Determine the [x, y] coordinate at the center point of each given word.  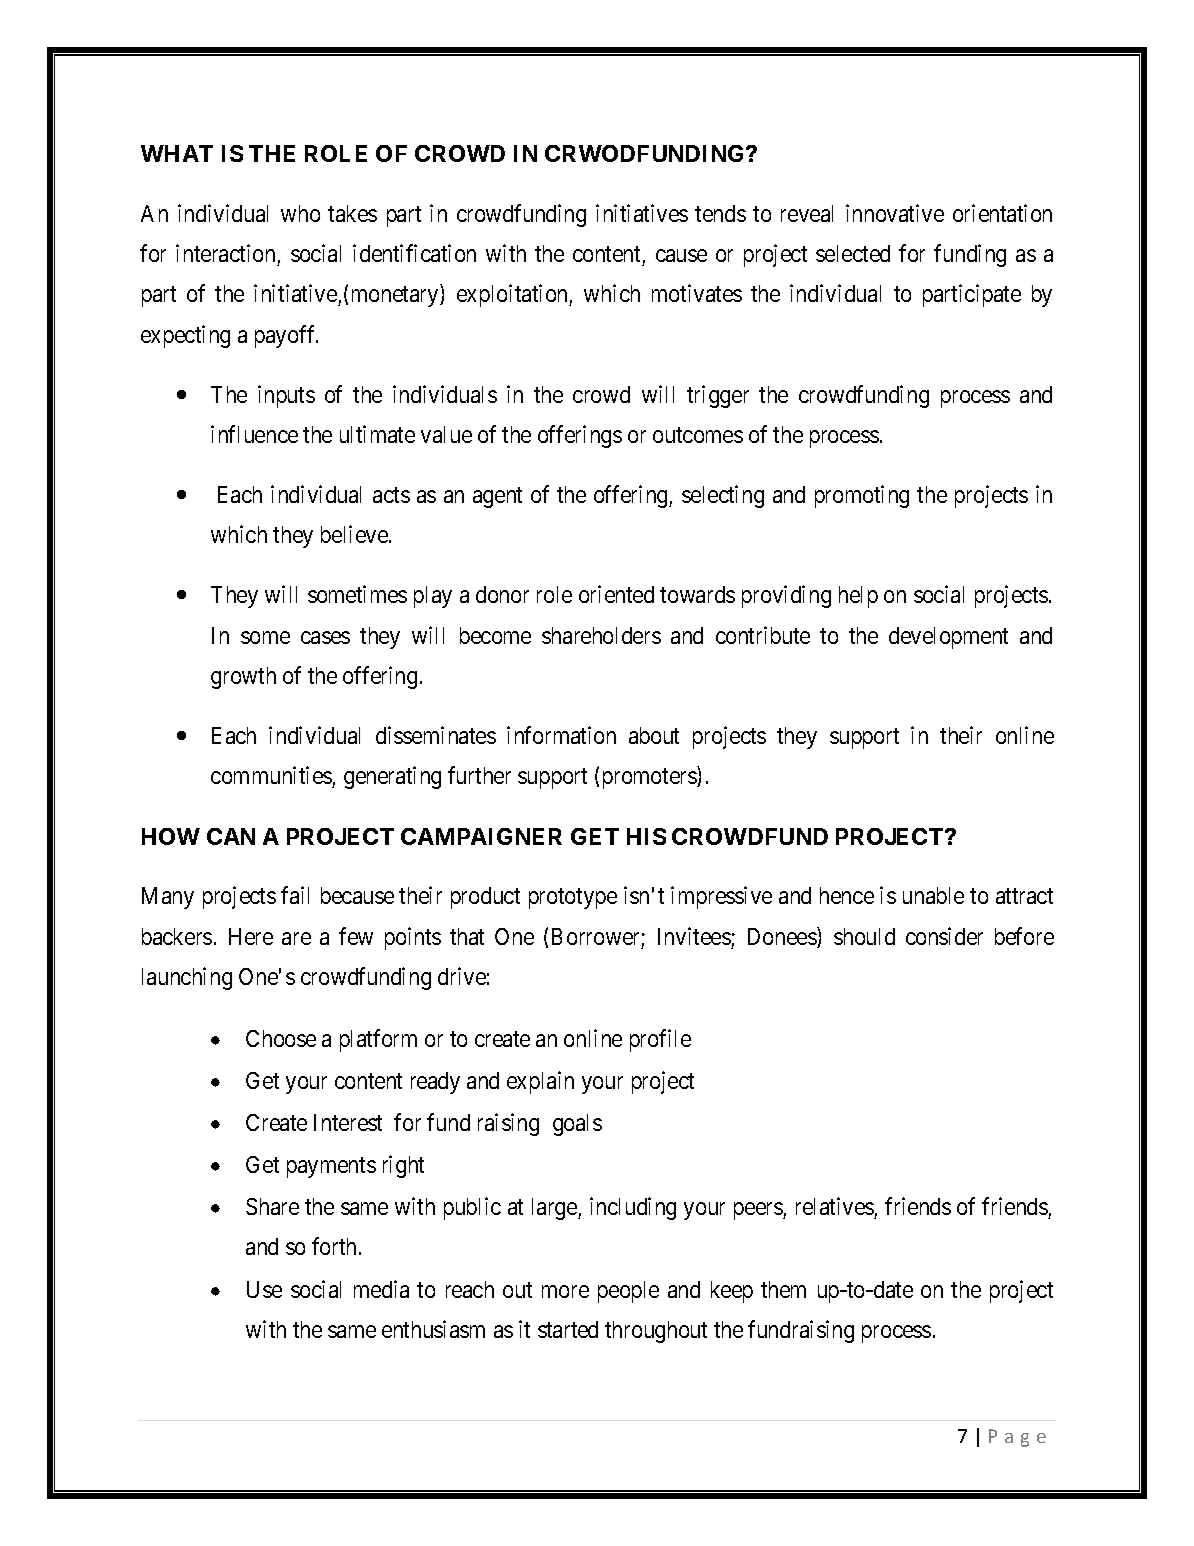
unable [933, 895]
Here [251, 936]
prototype [573, 899]
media [381, 1289]
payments [331, 1168]
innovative [895, 213]
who [300, 213]
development [948, 638]
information [561, 735]
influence [254, 434]
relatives [835, 1206]
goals [577, 1125]
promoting [862, 496]
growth [243, 678]
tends [720, 213]
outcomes [698, 435]
